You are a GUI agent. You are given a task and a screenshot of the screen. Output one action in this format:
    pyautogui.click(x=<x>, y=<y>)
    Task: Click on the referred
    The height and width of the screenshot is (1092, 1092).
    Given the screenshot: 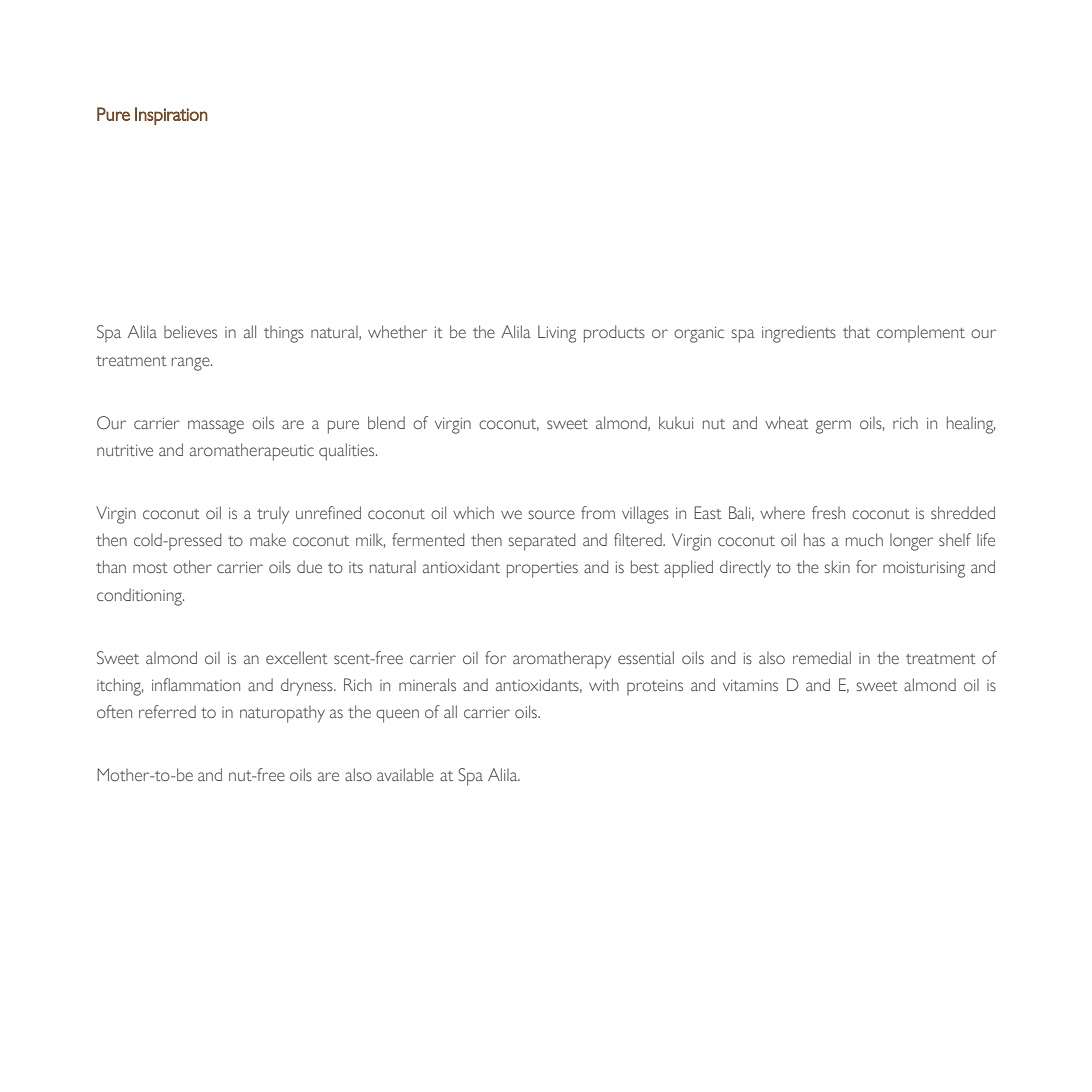 What is the action you would take?
    pyautogui.click(x=167, y=711)
